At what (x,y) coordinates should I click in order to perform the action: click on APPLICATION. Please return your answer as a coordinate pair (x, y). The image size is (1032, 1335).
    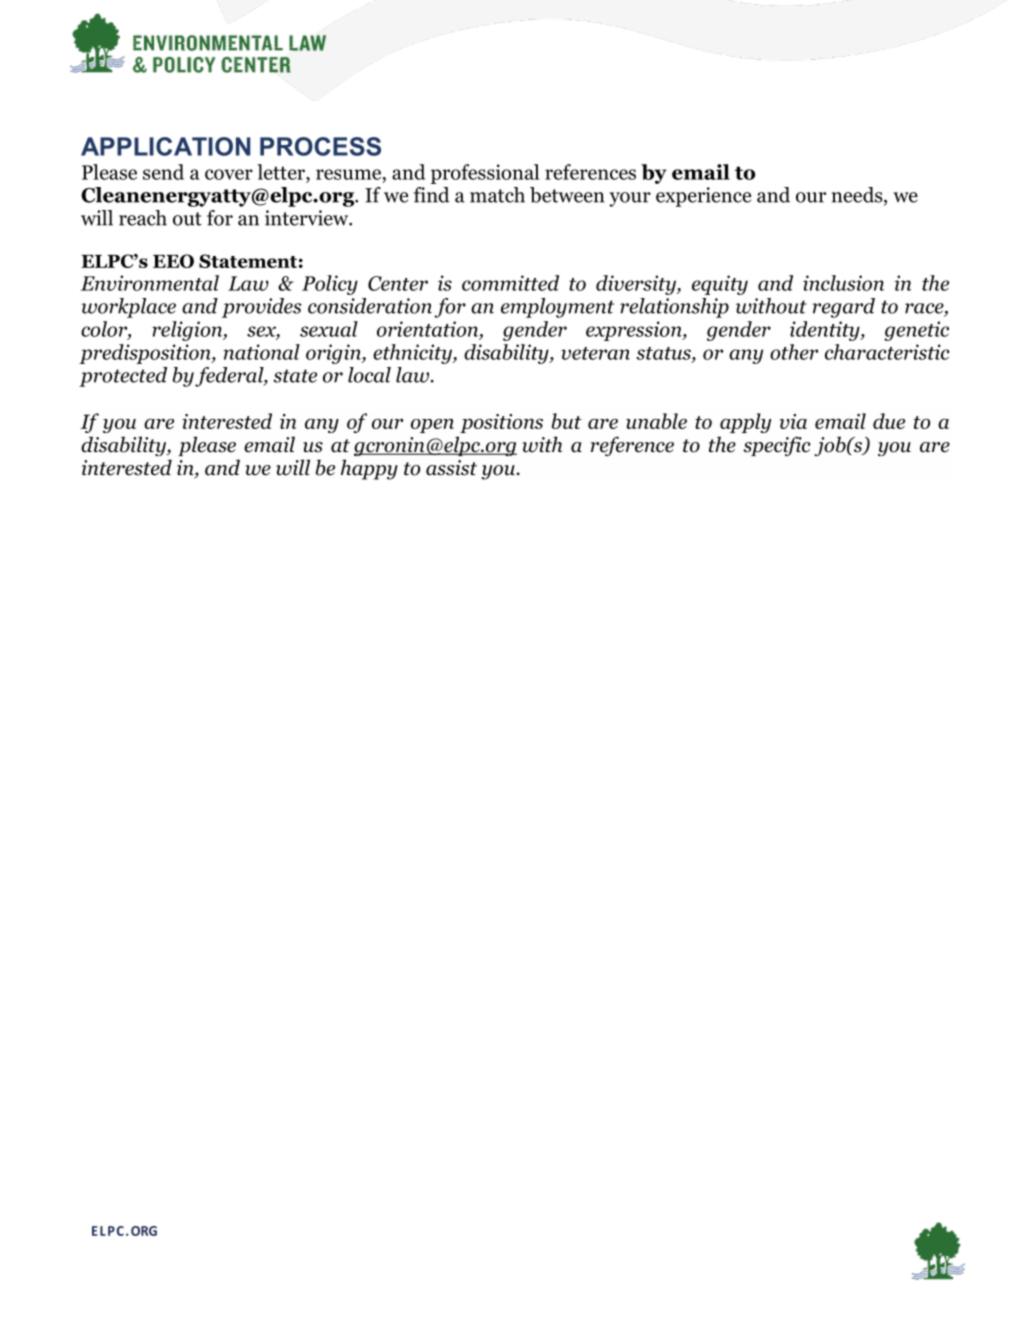
    Looking at the image, I should click on (166, 146).
